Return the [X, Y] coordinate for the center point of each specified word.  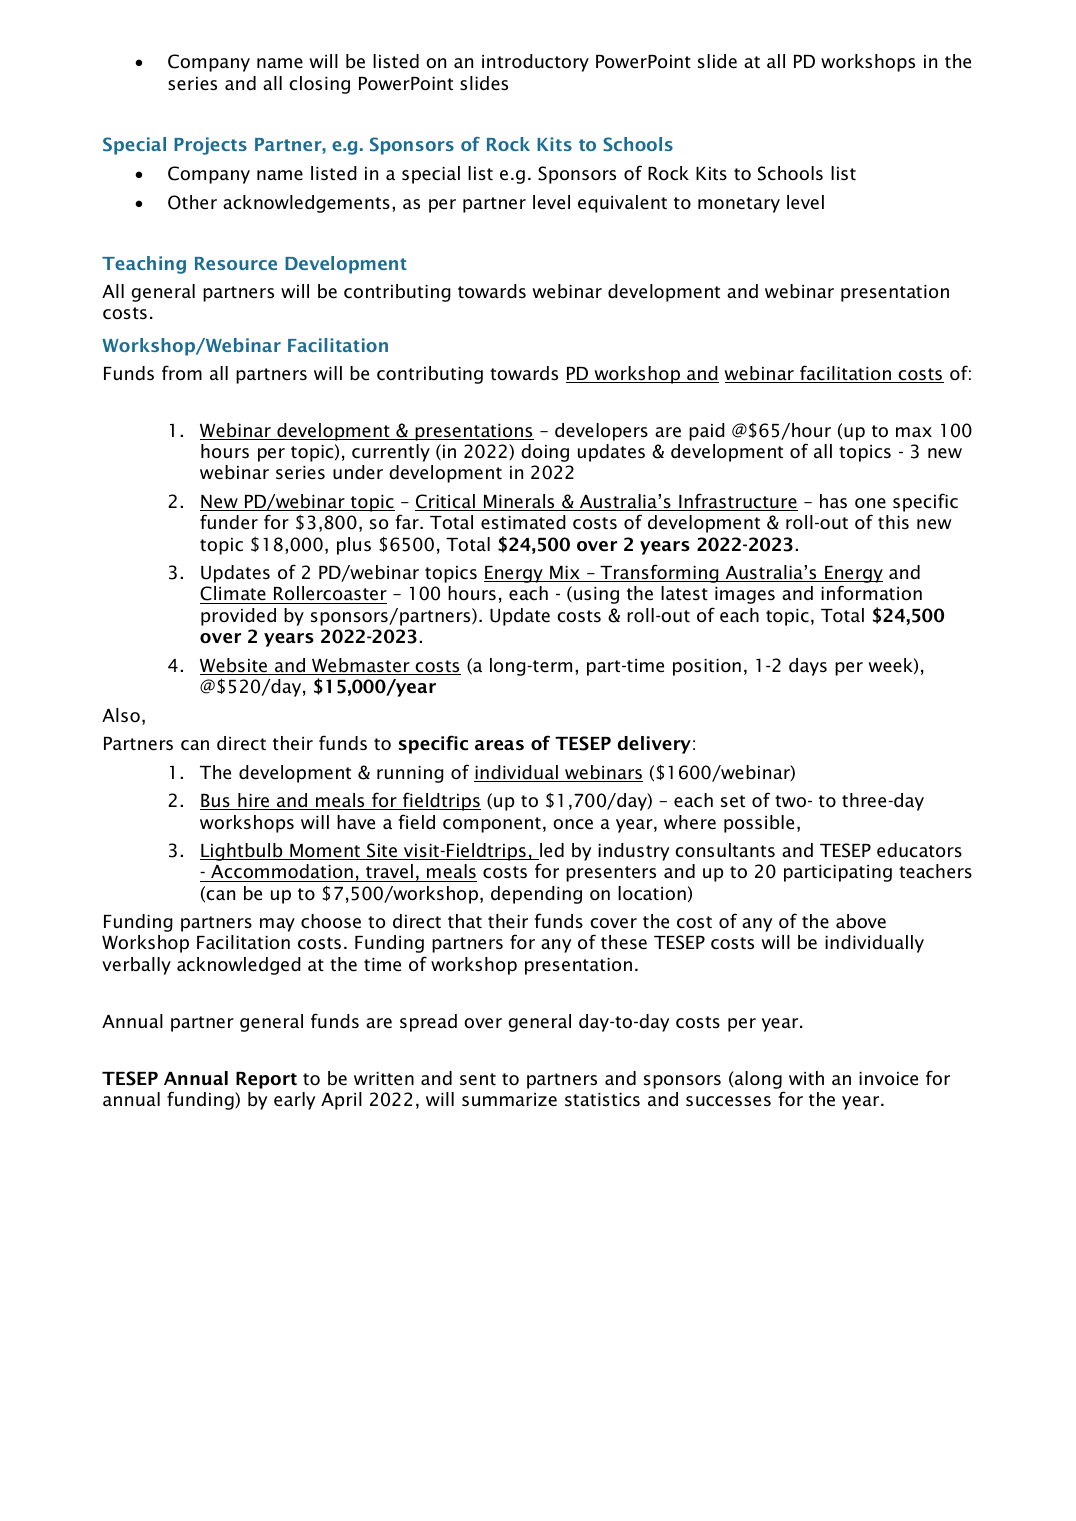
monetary [739, 205]
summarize [509, 1100]
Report [266, 1080]
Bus [216, 802]
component [492, 825]
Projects [210, 146]
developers [601, 432]
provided [238, 617]
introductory [535, 63]
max [914, 432]
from [182, 373]
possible [759, 824]
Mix [565, 574]
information [871, 593]
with [806, 1078]
